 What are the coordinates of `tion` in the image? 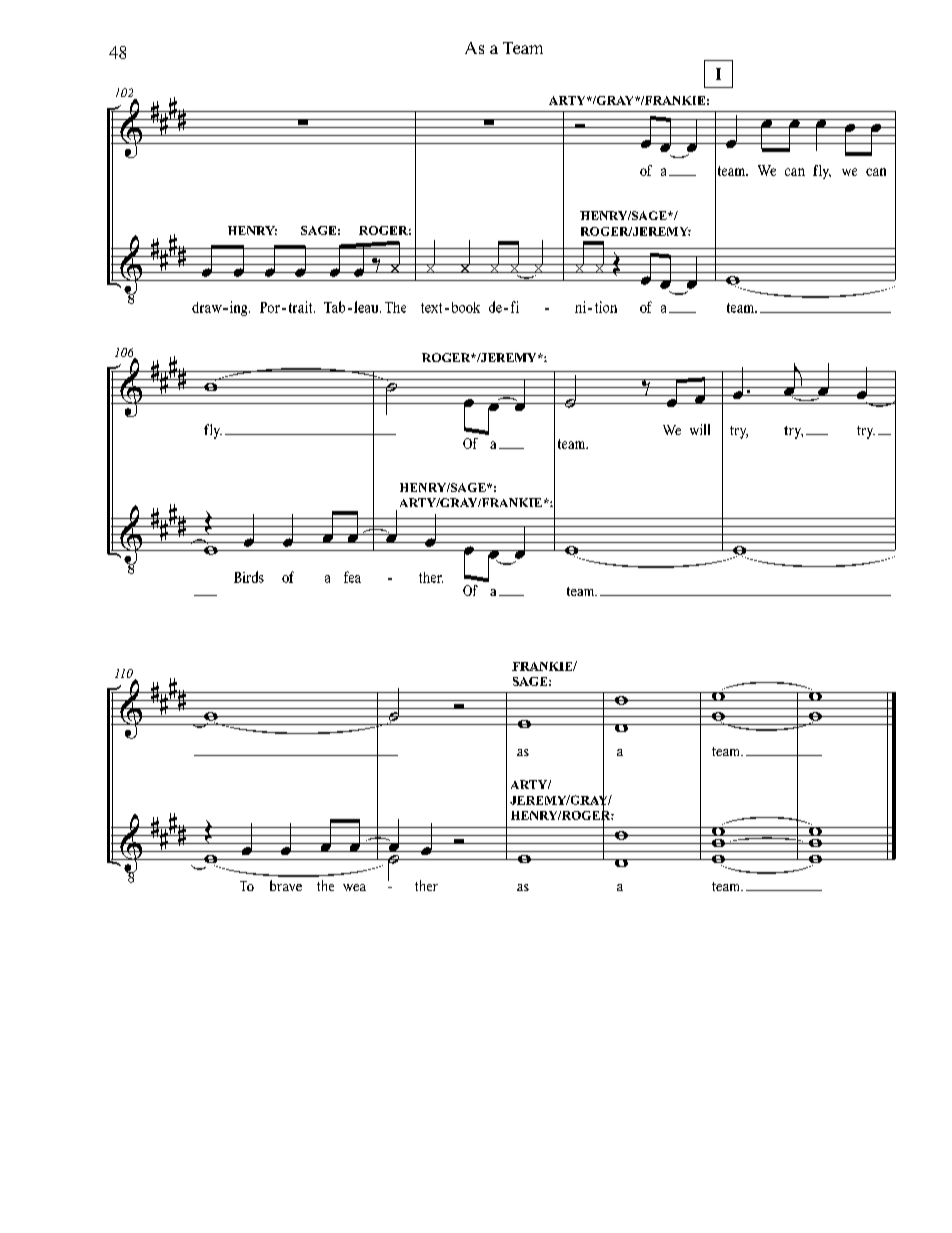 It's located at (606, 307).
